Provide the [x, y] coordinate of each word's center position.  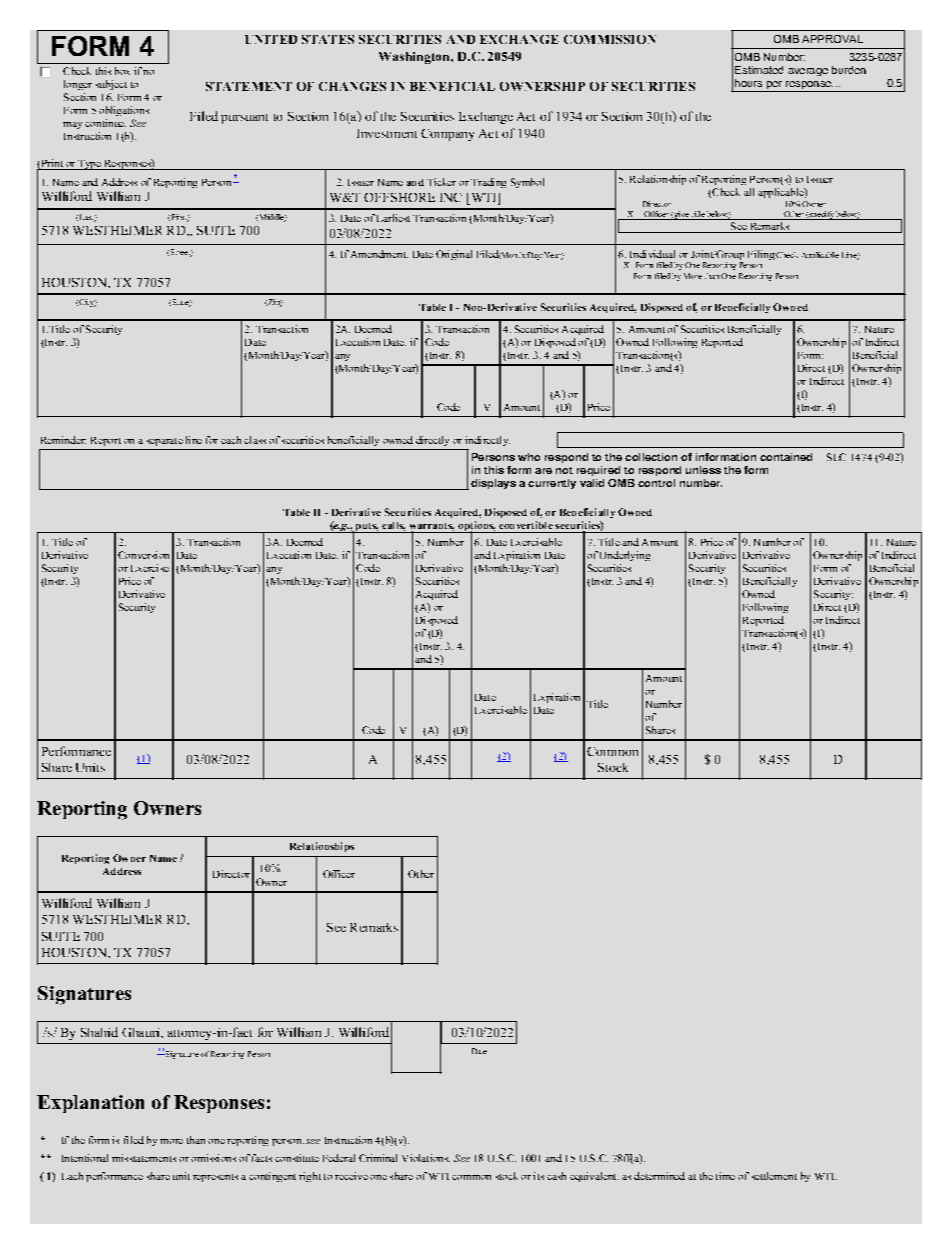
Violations [426, 1158]
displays [493, 484]
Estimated [759, 70]
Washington [415, 58]
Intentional [85, 1158]
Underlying [625, 556]
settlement [774, 1176]
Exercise [150, 568]
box [122, 71]
